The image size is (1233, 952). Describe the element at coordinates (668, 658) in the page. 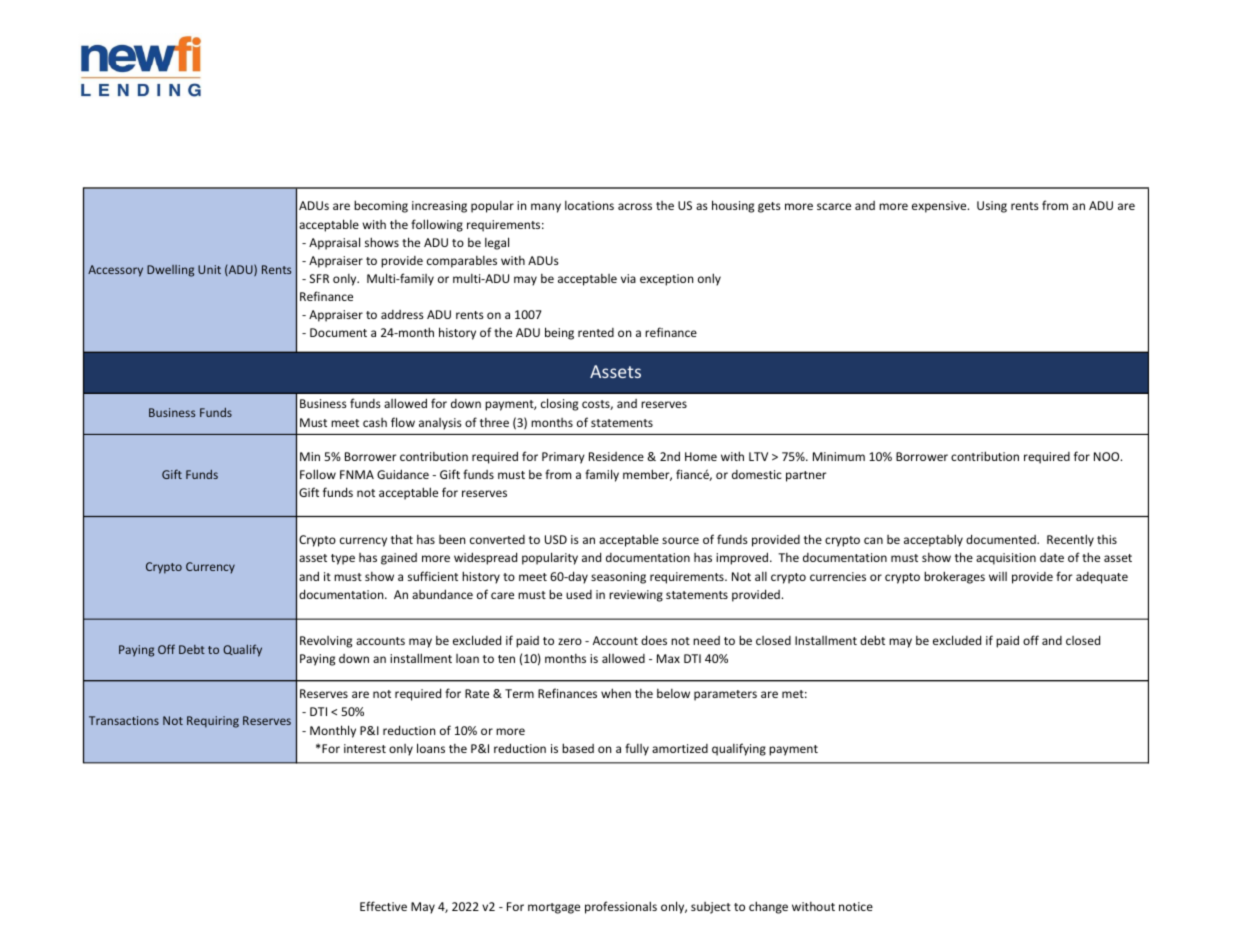

I see `Max` at that location.
